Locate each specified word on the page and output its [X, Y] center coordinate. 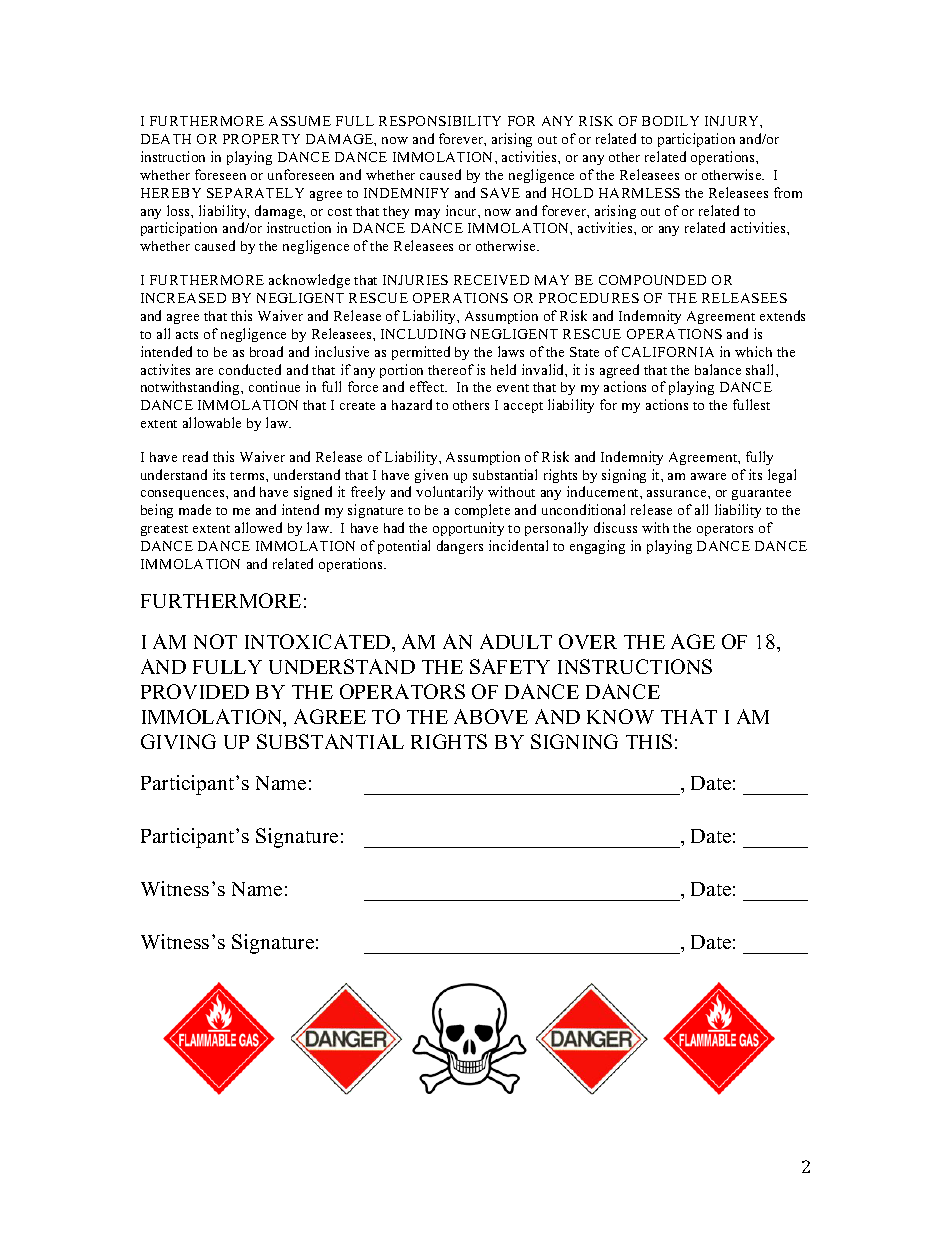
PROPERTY [261, 139]
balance [718, 369]
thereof [451, 369]
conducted [250, 369]
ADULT [516, 641]
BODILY [670, 121]
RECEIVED [491, 280]
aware [708, 476]
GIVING [178, 741]
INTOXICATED [319, 641]
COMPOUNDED [652, 280]
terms [248, 476]
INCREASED [183, 298]
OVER [588, 641]
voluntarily [449, 493]
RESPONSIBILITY [440, 121]
